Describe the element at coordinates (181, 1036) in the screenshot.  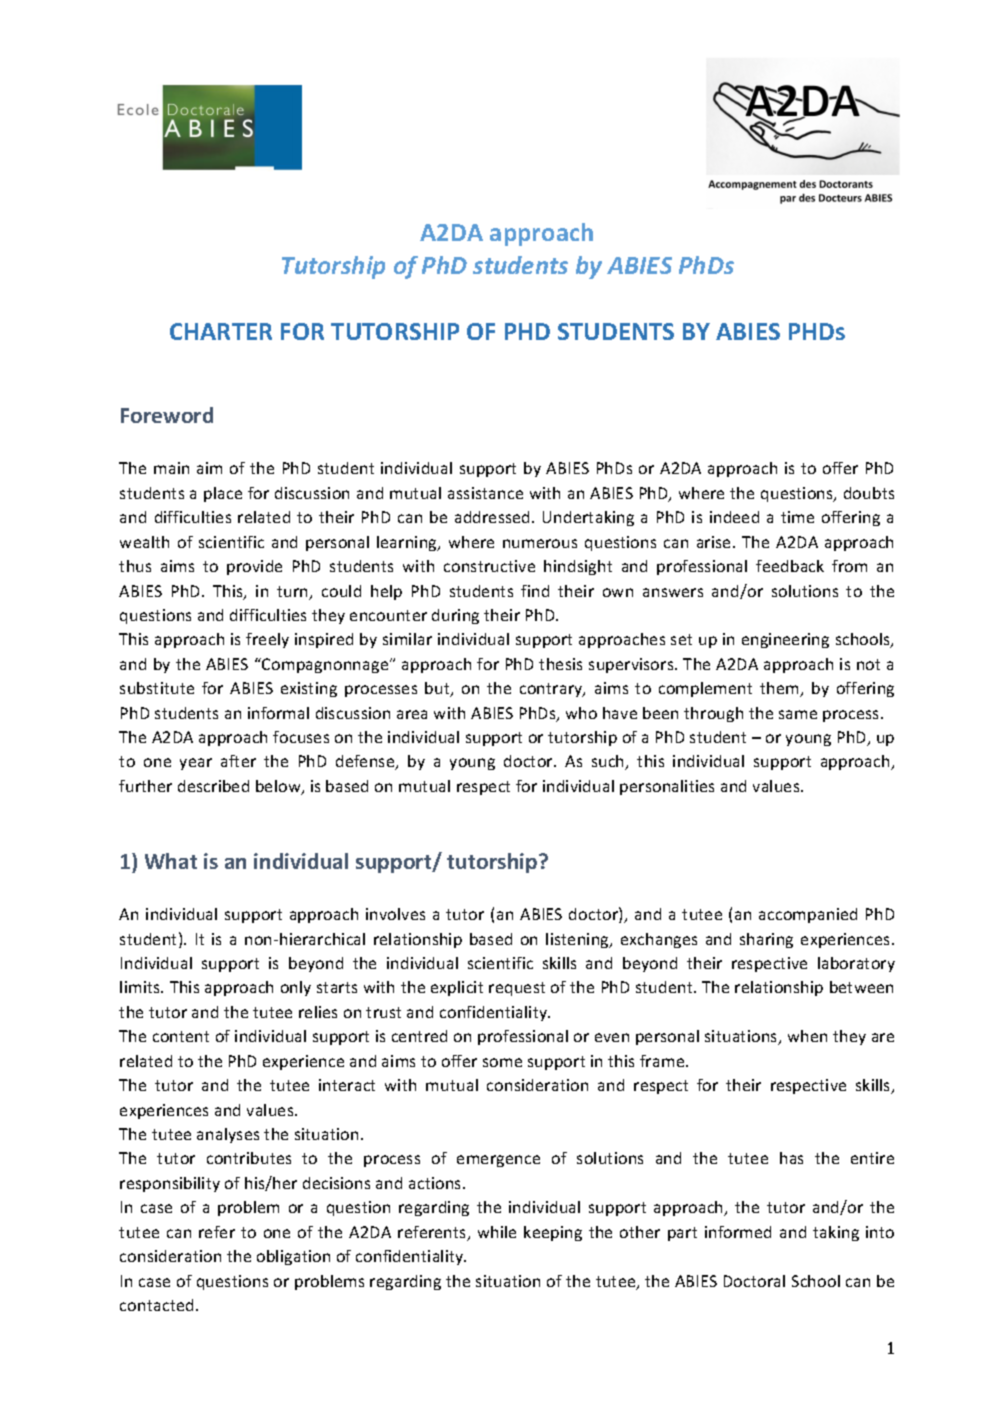
I see `content` at that location.
